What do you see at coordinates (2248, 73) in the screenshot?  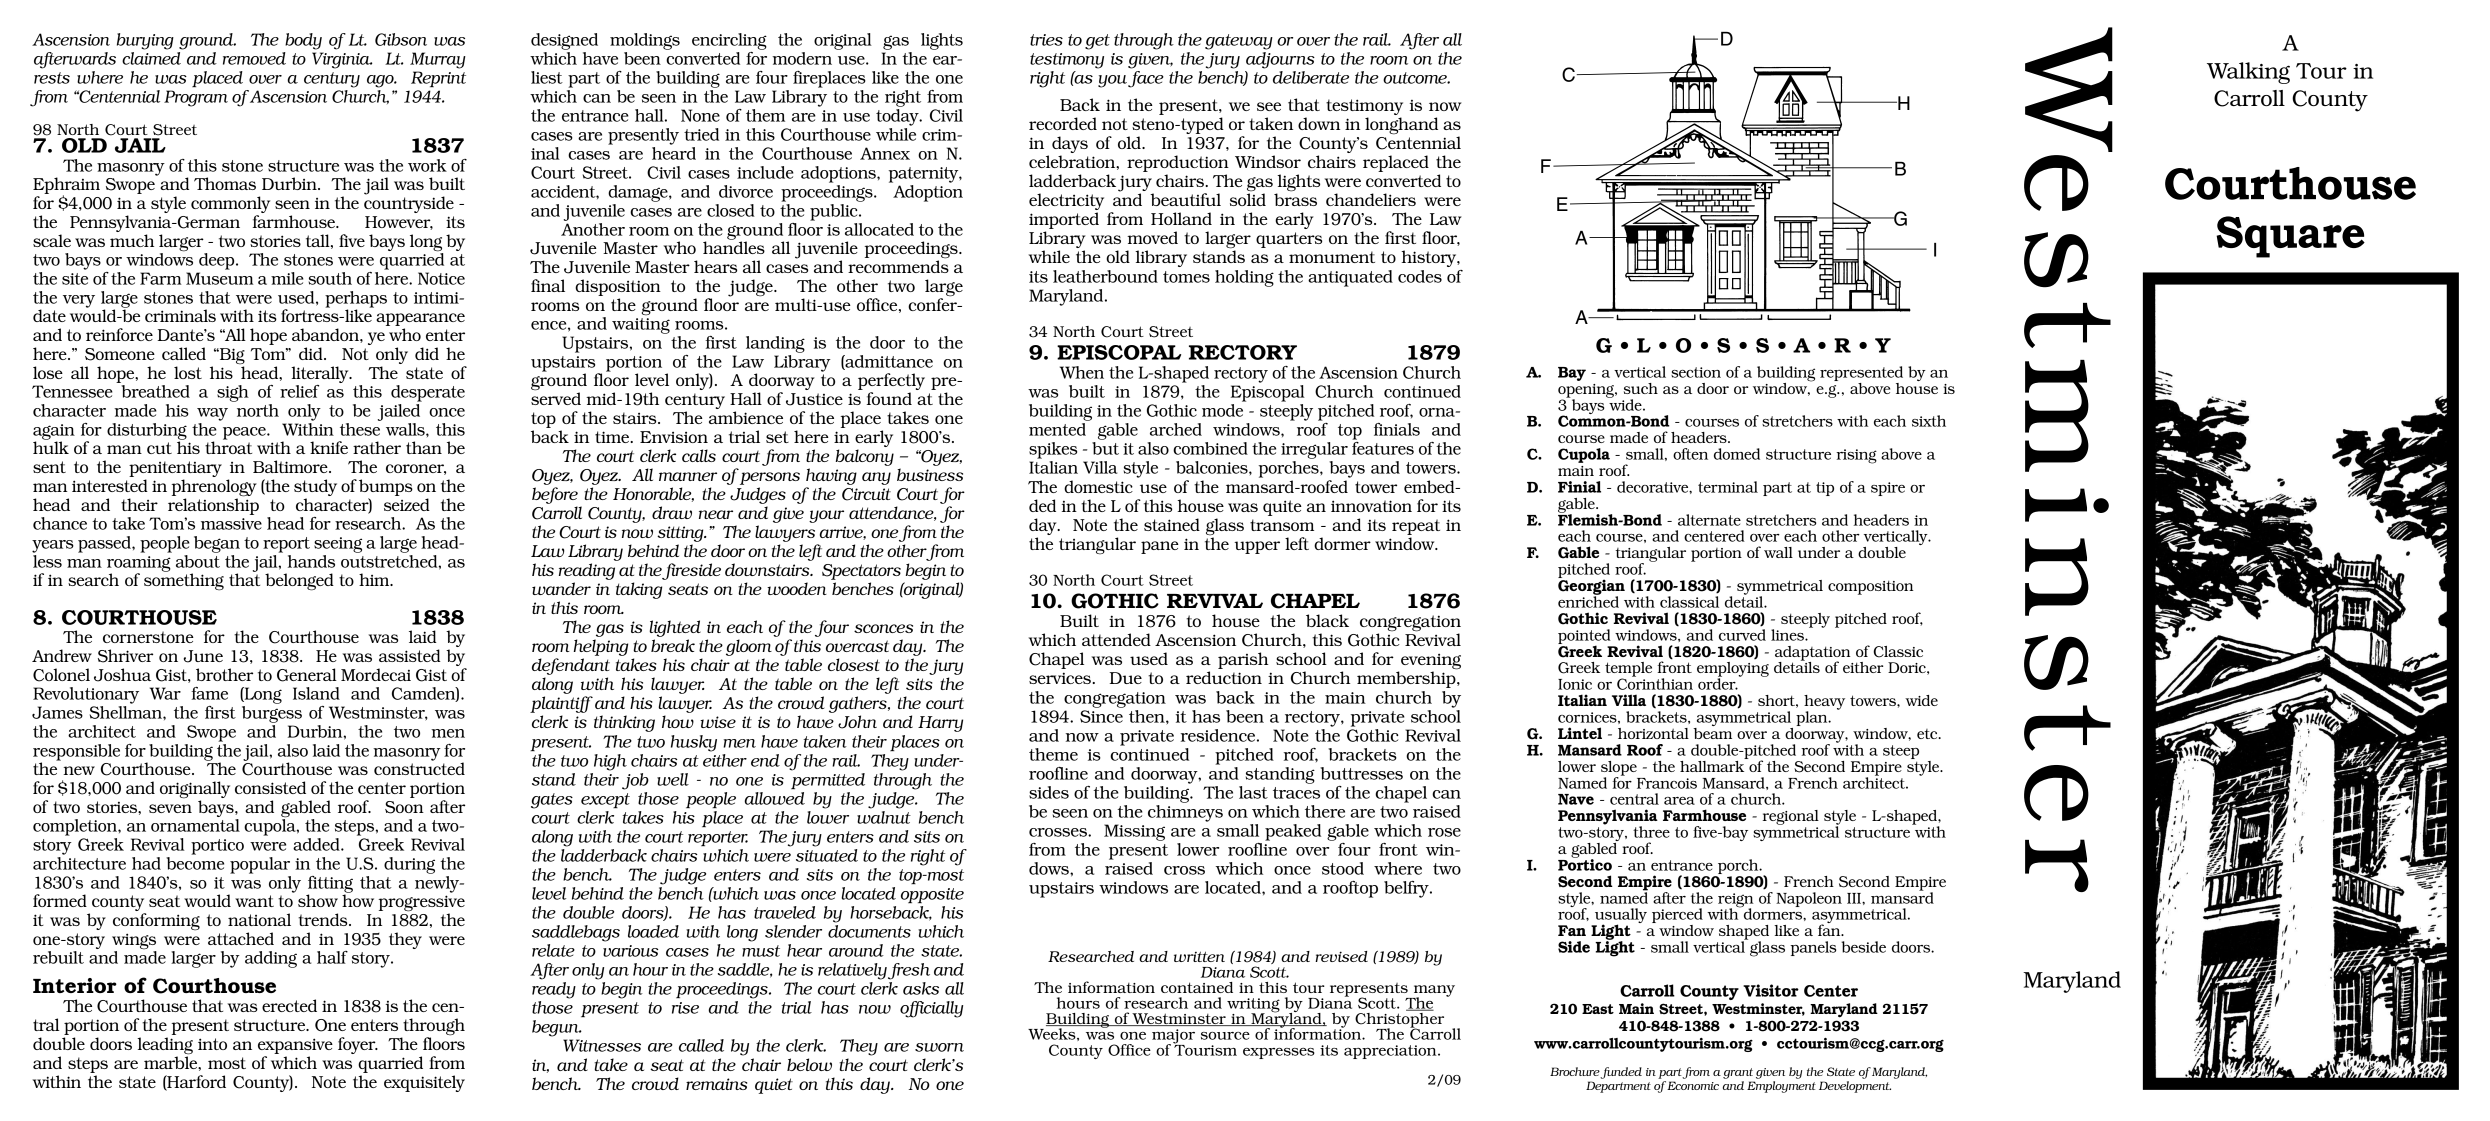 I see `Walking` at bounding box center [2248, 73].
